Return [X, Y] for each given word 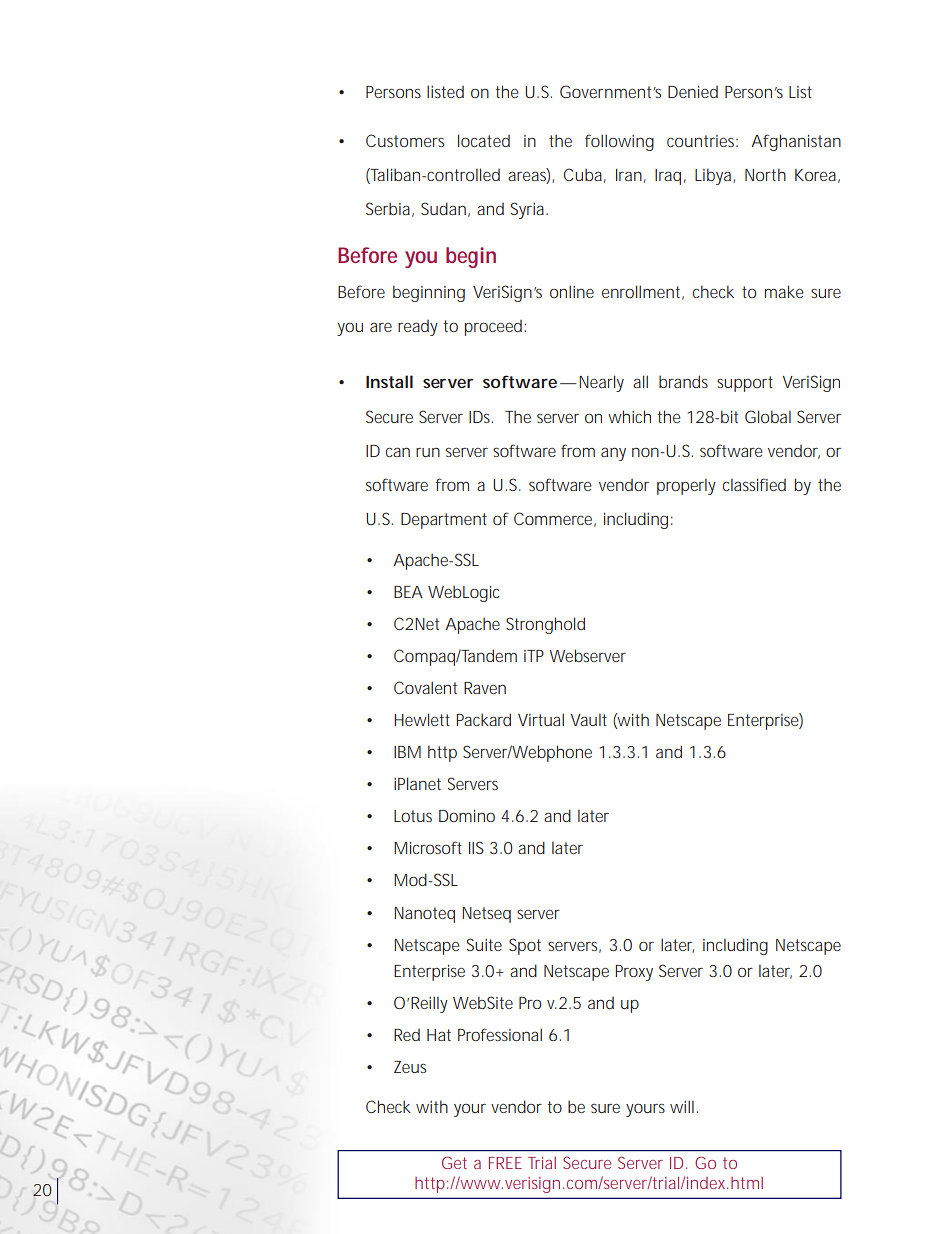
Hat [439, 1035]
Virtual [541, 719]
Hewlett [422, 719]
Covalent [425, 687]
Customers [405, 140]
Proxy [634, 973]
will [682, 1106]
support [745, 384]
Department [444, 521]
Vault [589, 719]
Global [768, 416]
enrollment [641, 291]
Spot [525, 946]
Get [454, 1162]
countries [700, 141]
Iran [628, 175]
